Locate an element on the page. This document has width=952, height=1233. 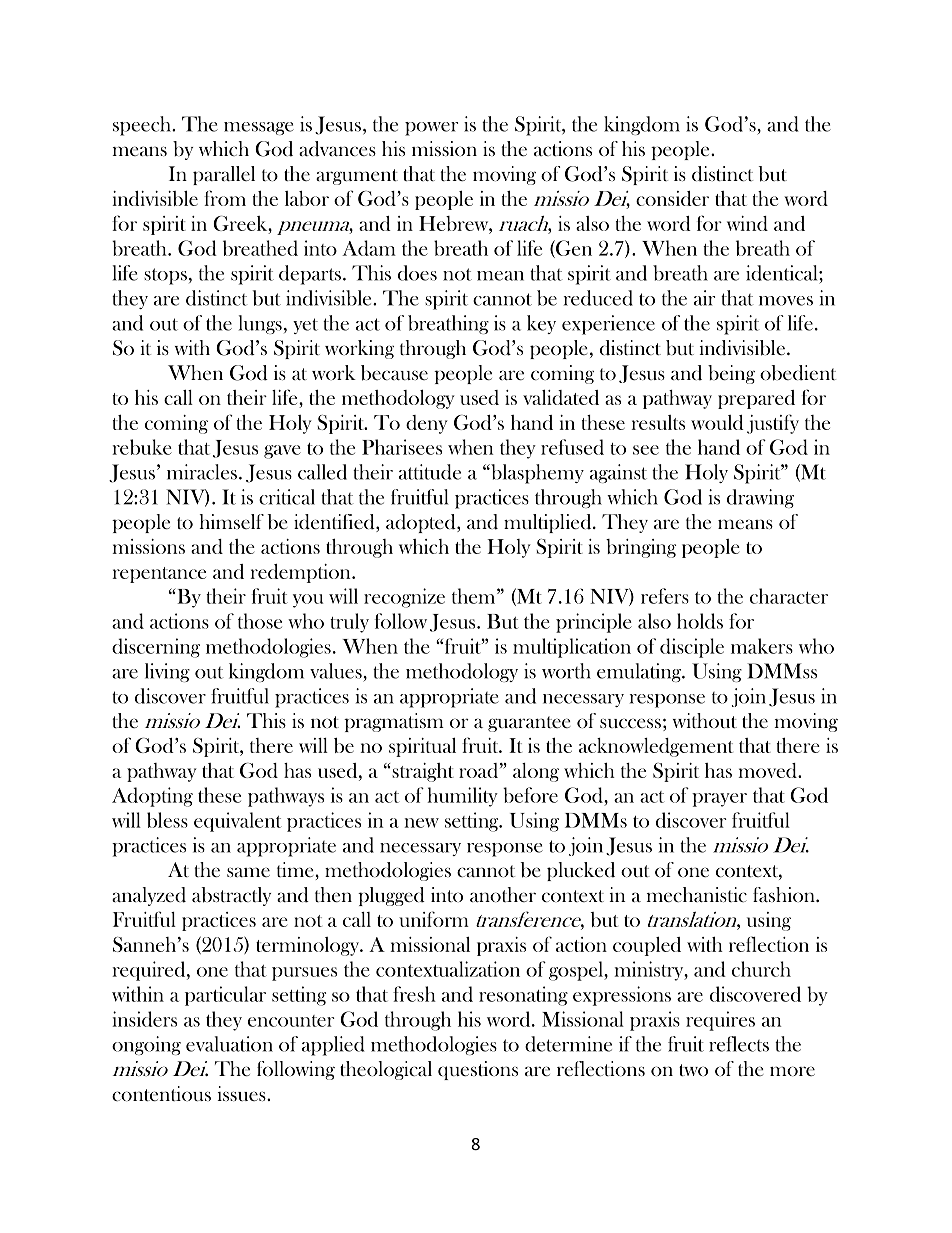
consider is located at coordinates (672, 198).
